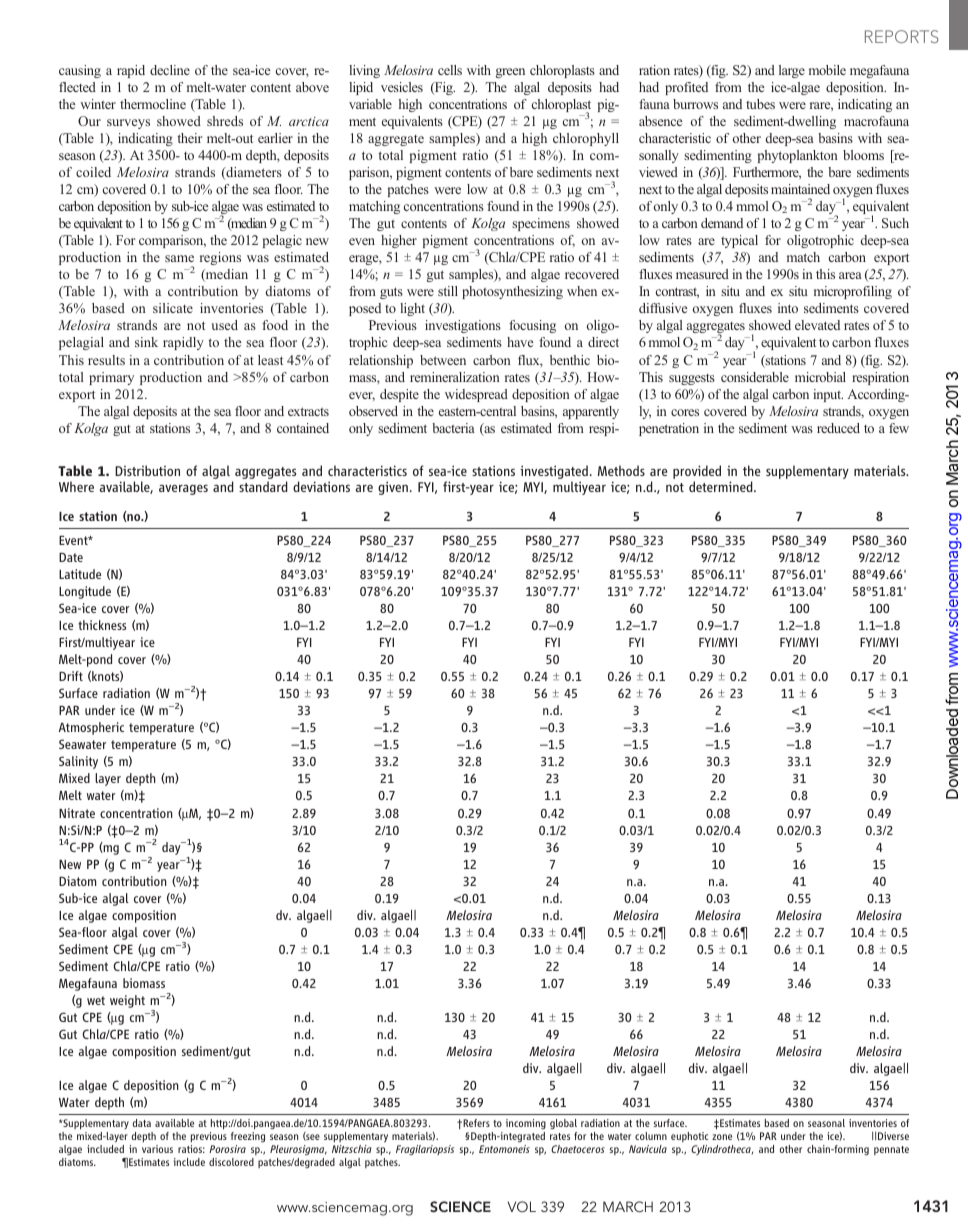  I want to click on thickness, so click(102, 625).
